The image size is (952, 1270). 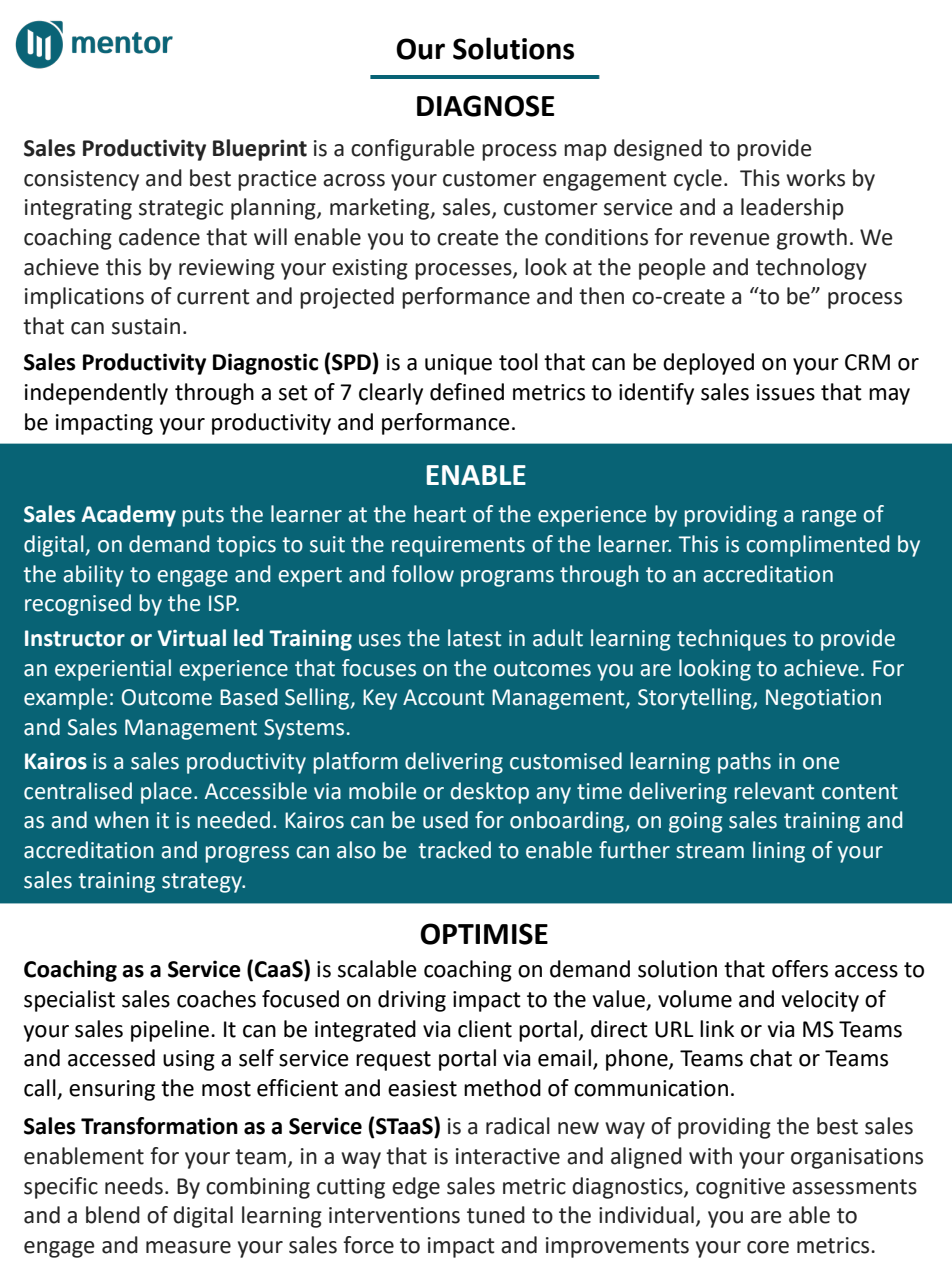 What do you see at coordinates (484, 934) in the screenshot?
I see `OPTIMISE` at bounding box center [484, 934].
